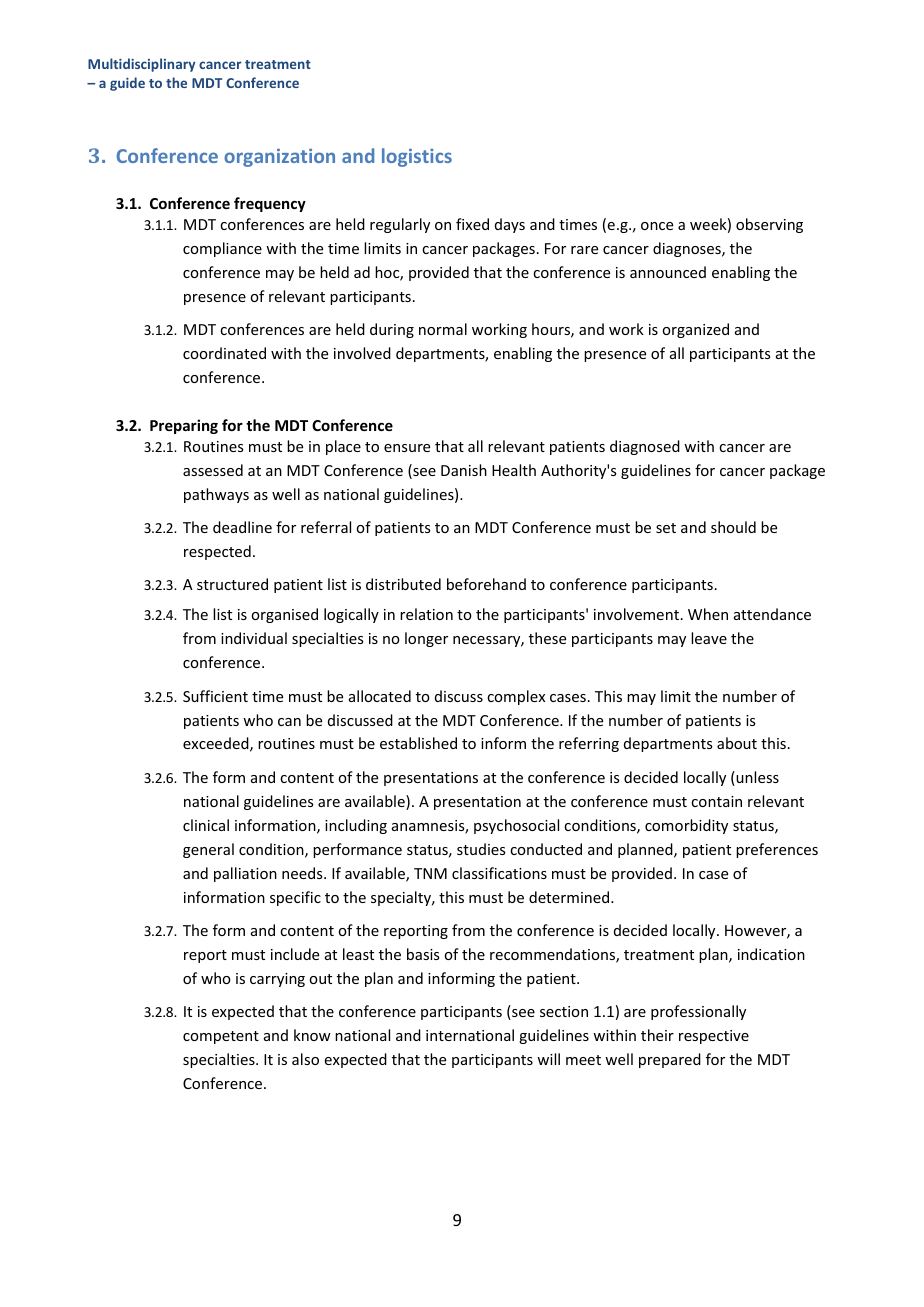 This screenshot has width=924, height=1307. I want to click on clinical, so click(206, 825).
